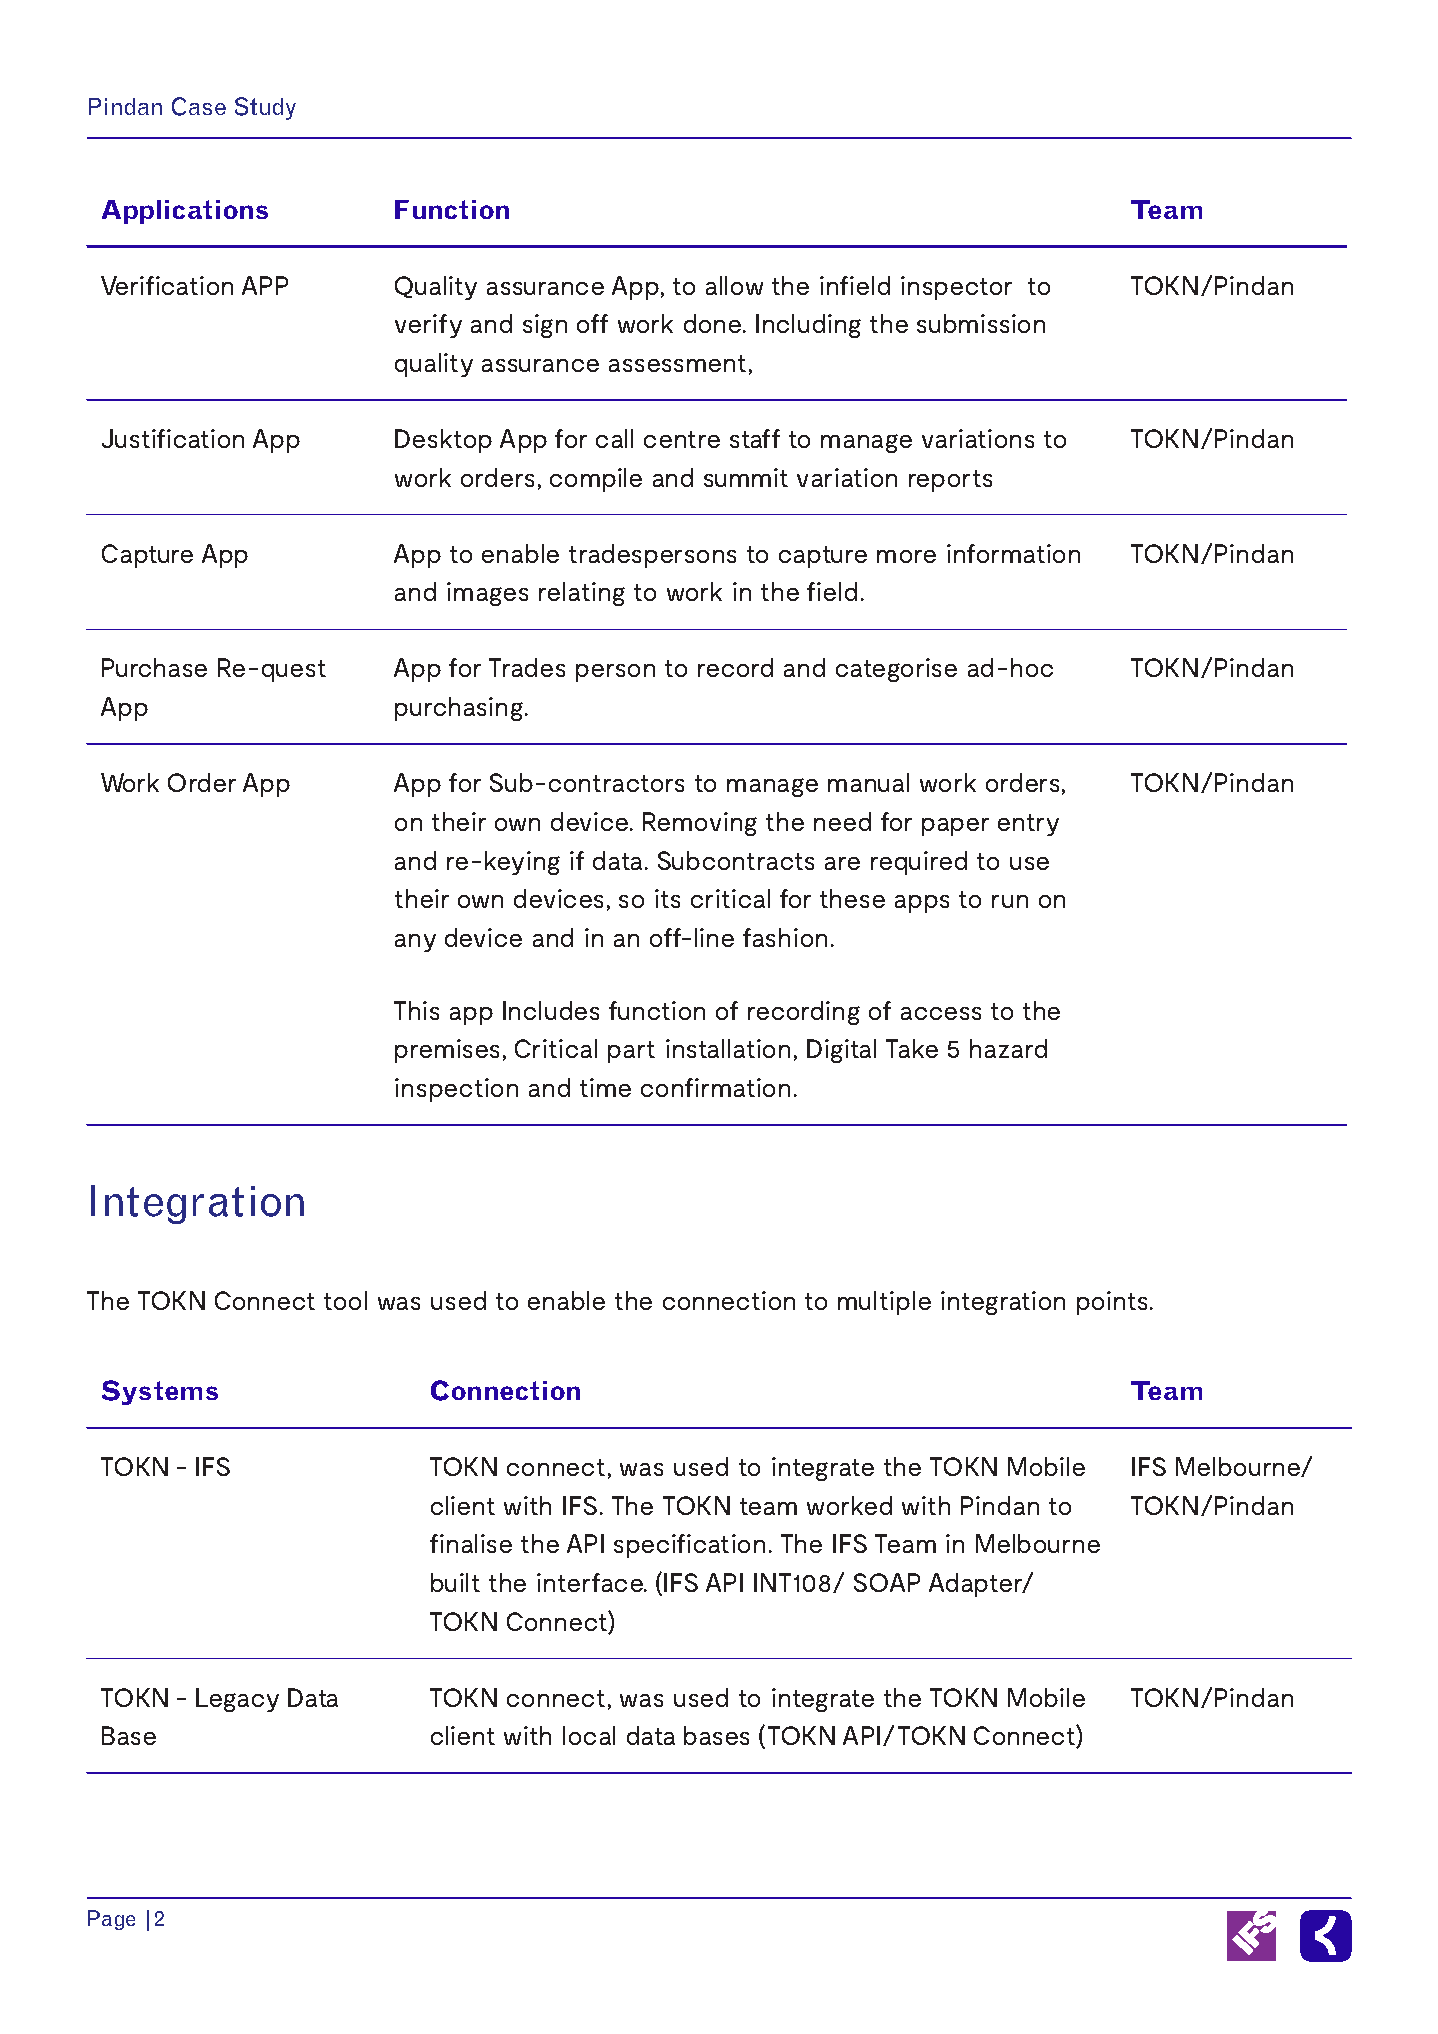  Describe the element at coordinates (589, 1735) in the screenshot. I see `local` at that location.
